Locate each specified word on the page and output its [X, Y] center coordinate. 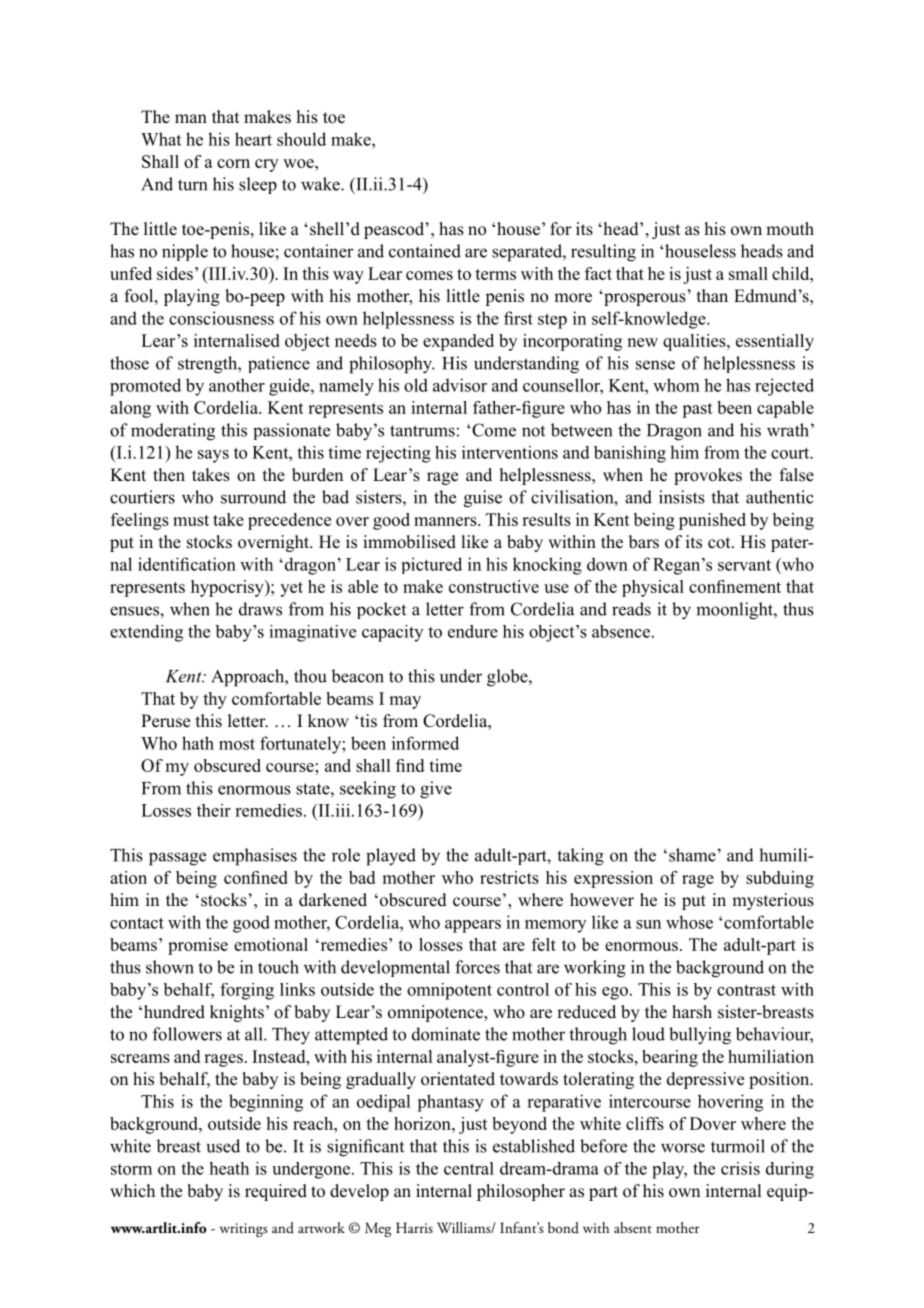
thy [215, 700]
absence [621, 631]
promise [198, 946]
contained [425, 251]
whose [689, 922]
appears [473, 926]
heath [229, 1168]
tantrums [422, 431]
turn [192, 185]
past [697, 410]
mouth [790, 229]
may [405, 702]
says [213, 456]
